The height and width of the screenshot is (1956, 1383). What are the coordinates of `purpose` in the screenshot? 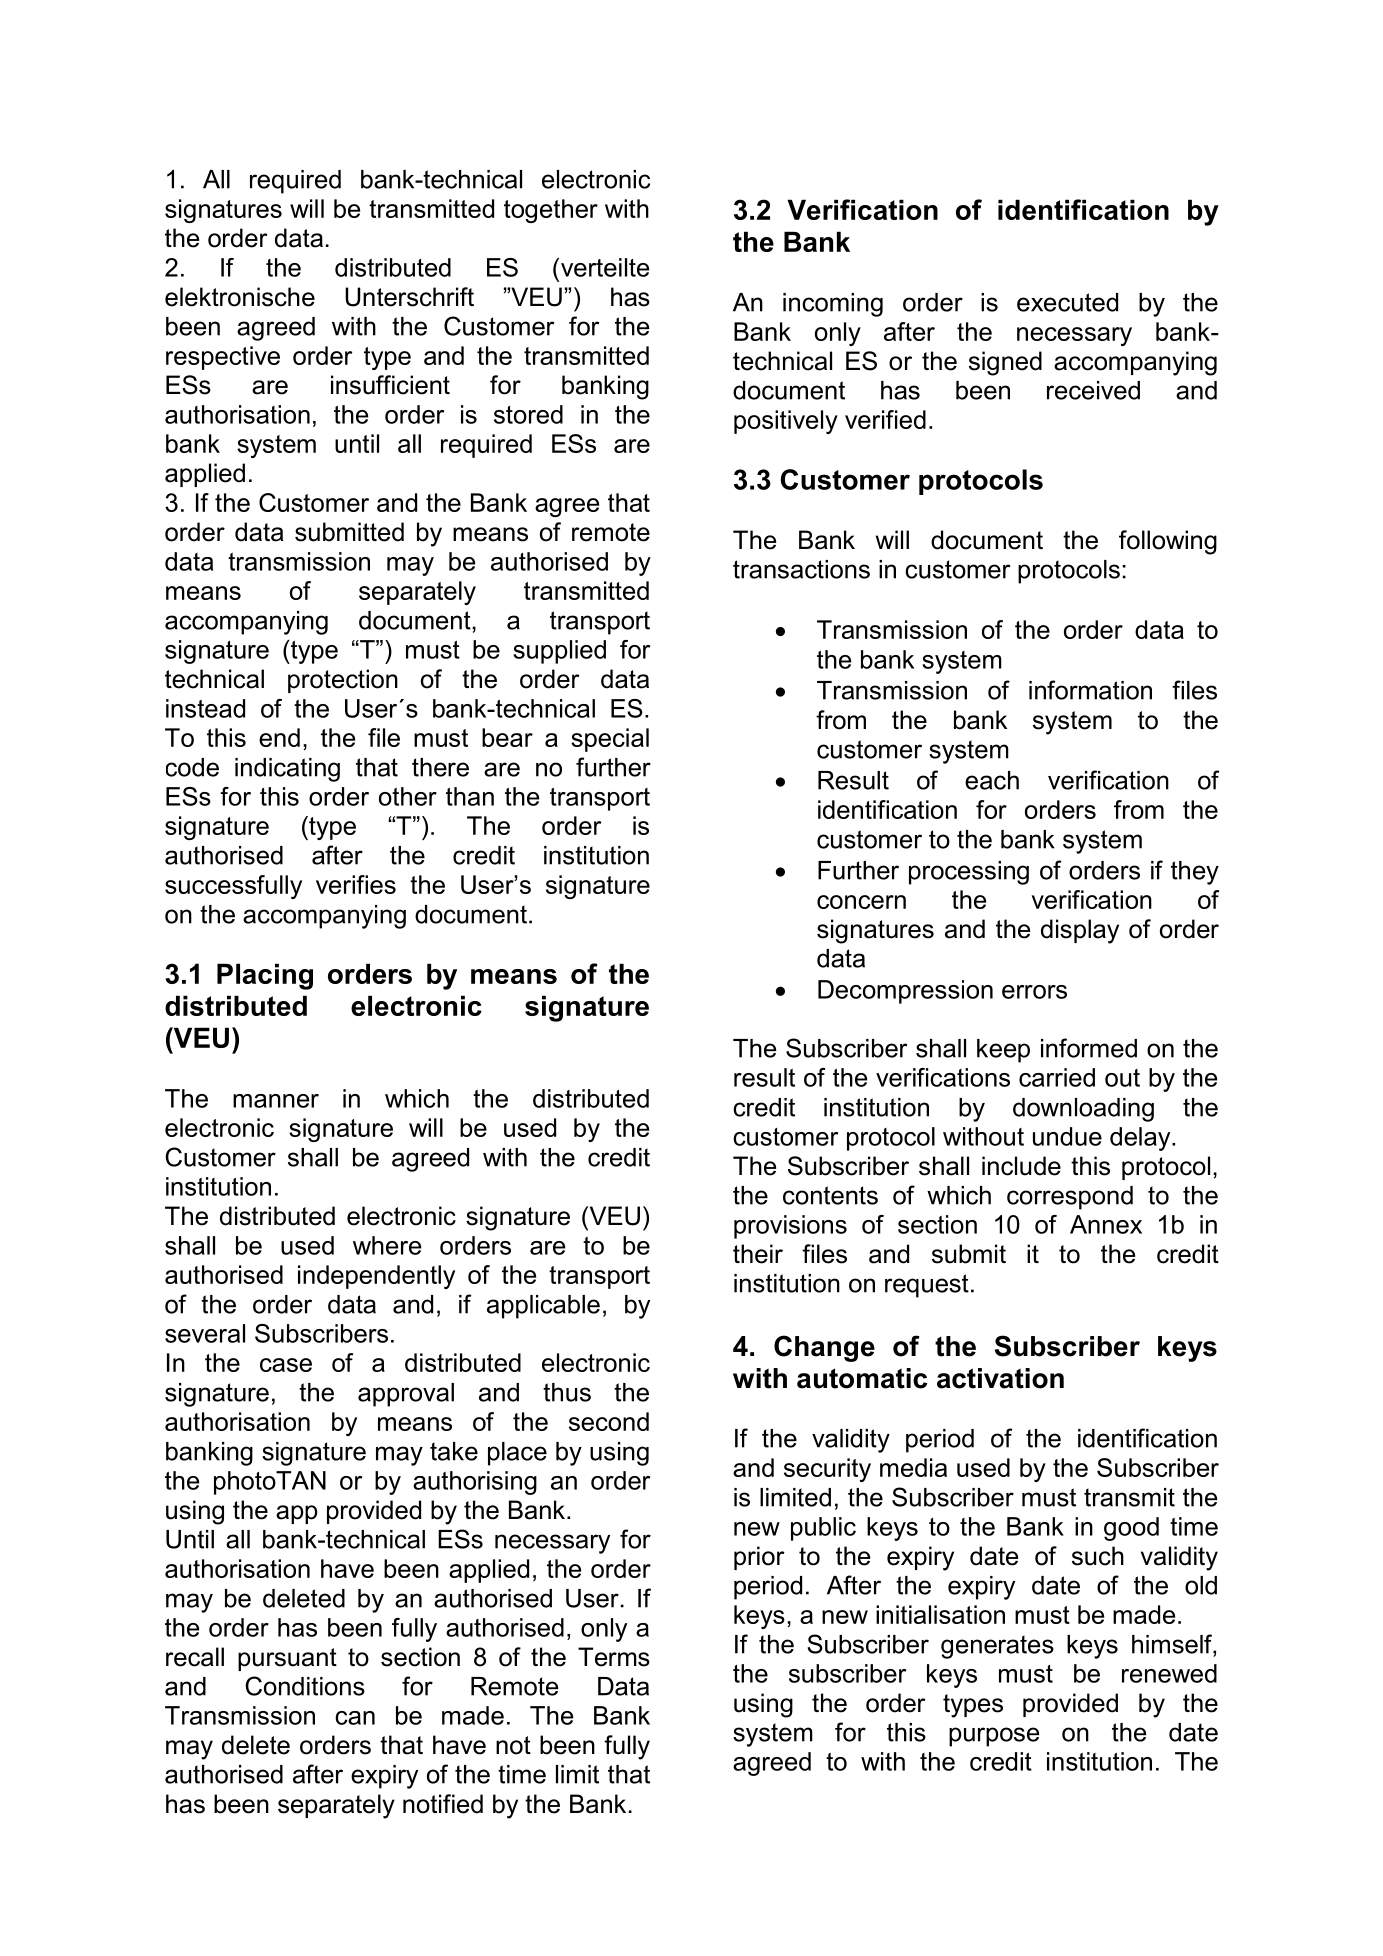 It's located at (994, 1737).
